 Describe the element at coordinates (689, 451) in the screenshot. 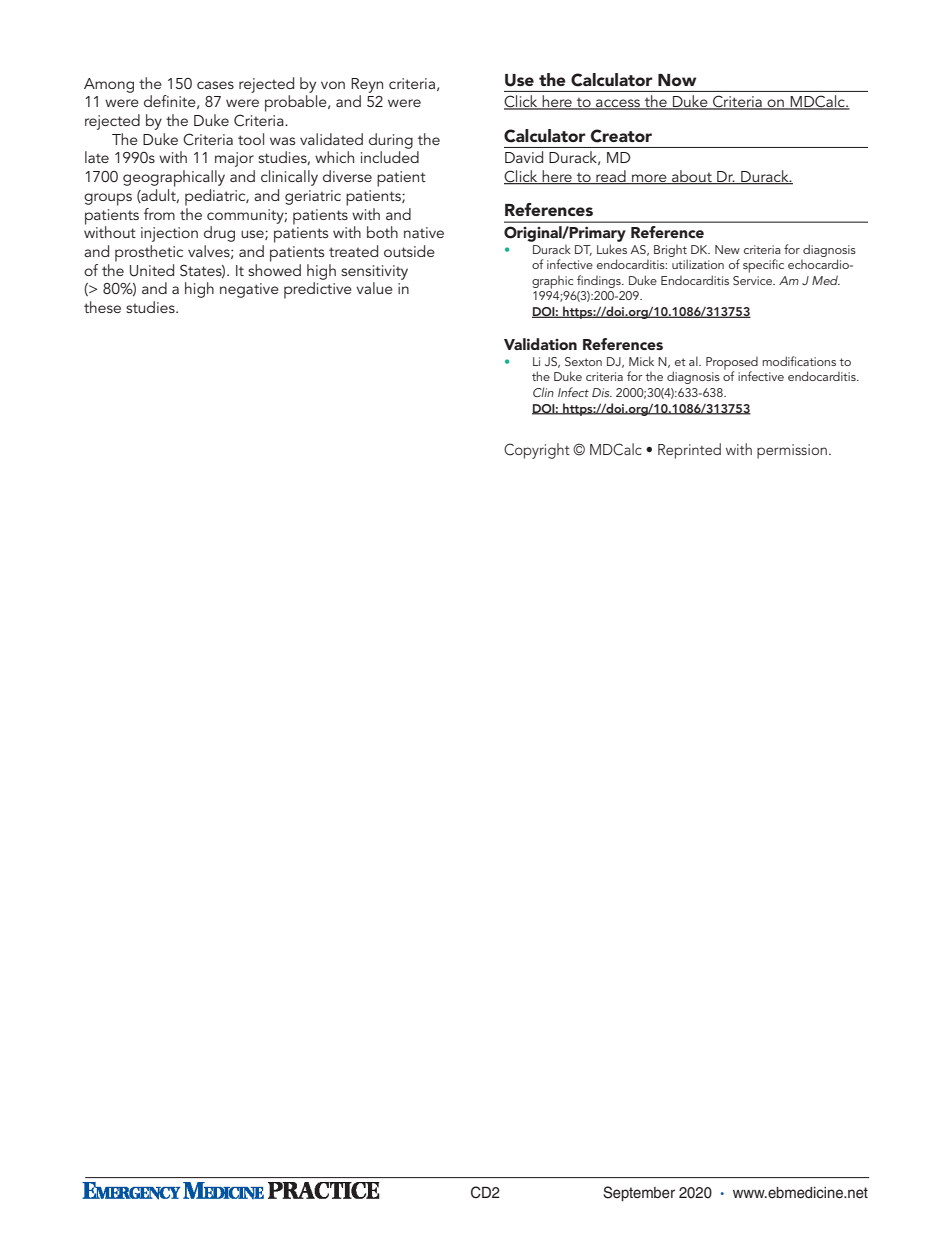

I see `Reprinted` at that location.
